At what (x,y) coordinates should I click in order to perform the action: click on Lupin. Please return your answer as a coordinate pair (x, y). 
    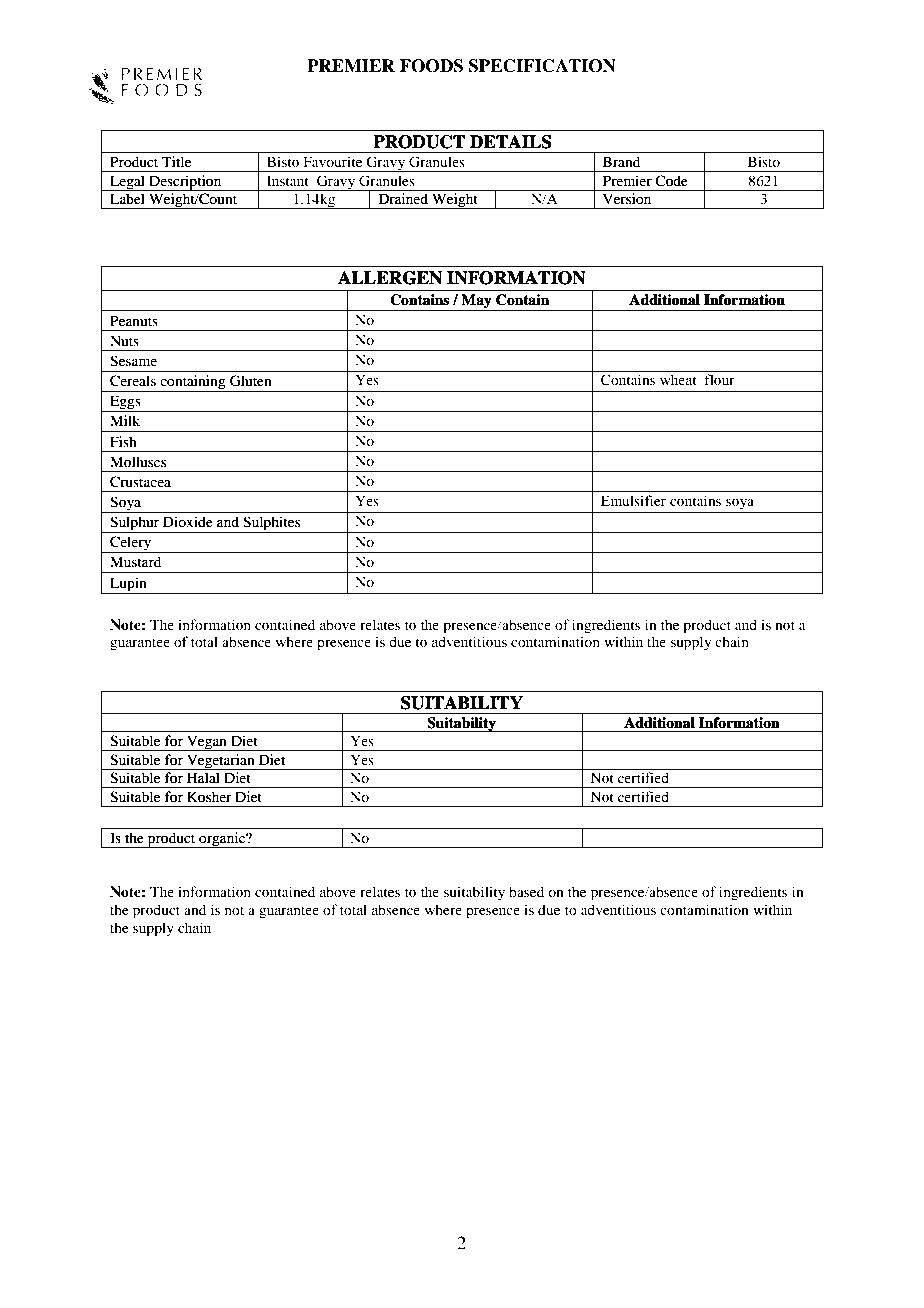
    Looking at the image, I should click on (128, 585).
